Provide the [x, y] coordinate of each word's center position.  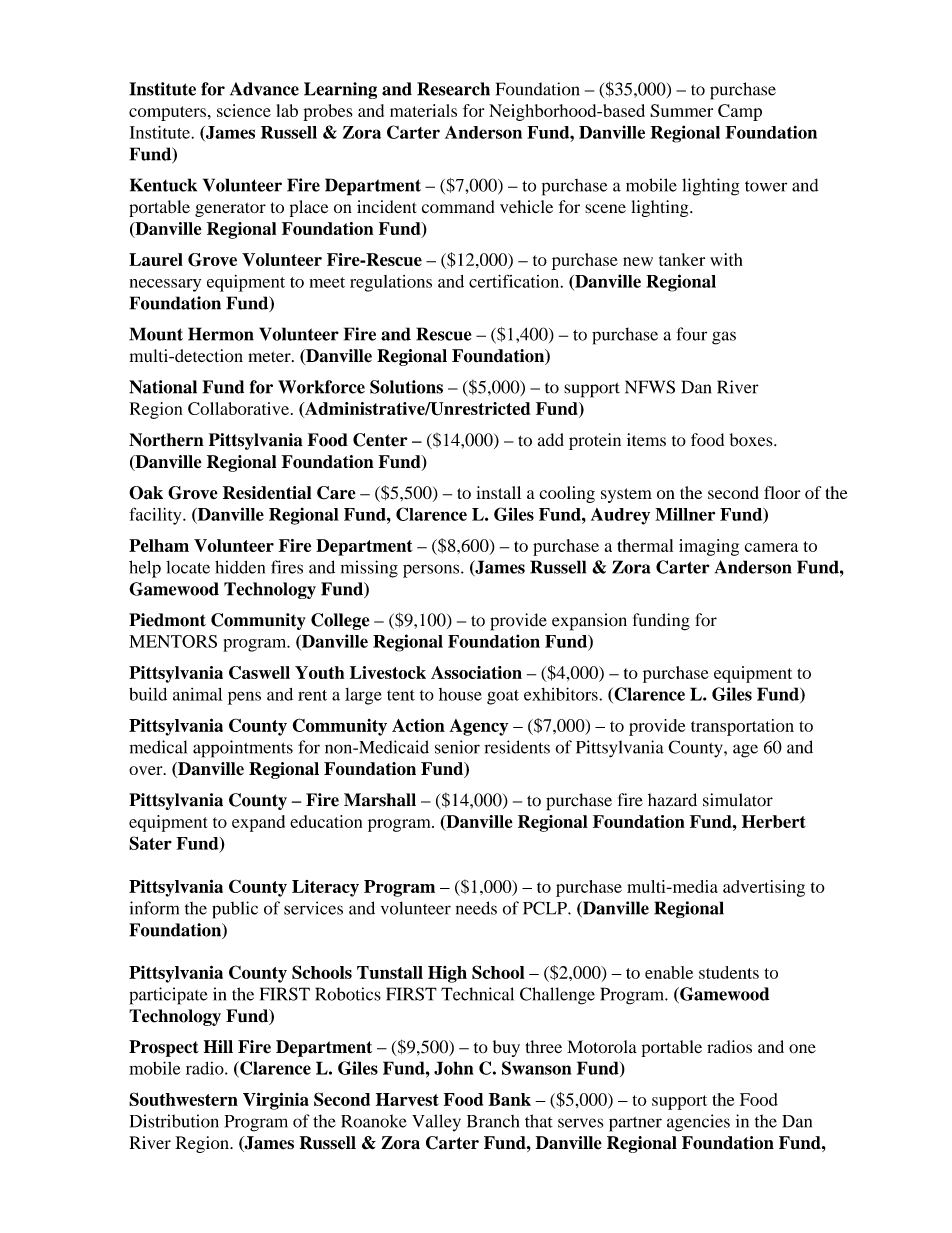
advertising [764, 888]
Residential [267, 493]
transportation [742, 727]
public [235, 910]
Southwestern [183, 1099]
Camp [740, 112]
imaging [709, 547]
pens [244, 698]
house [460, 694]
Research [453, 89]
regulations [391, 283]
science [244, 110]
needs [476, 908]
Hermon [221, 334]
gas [724, 338]
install [498, 492]
